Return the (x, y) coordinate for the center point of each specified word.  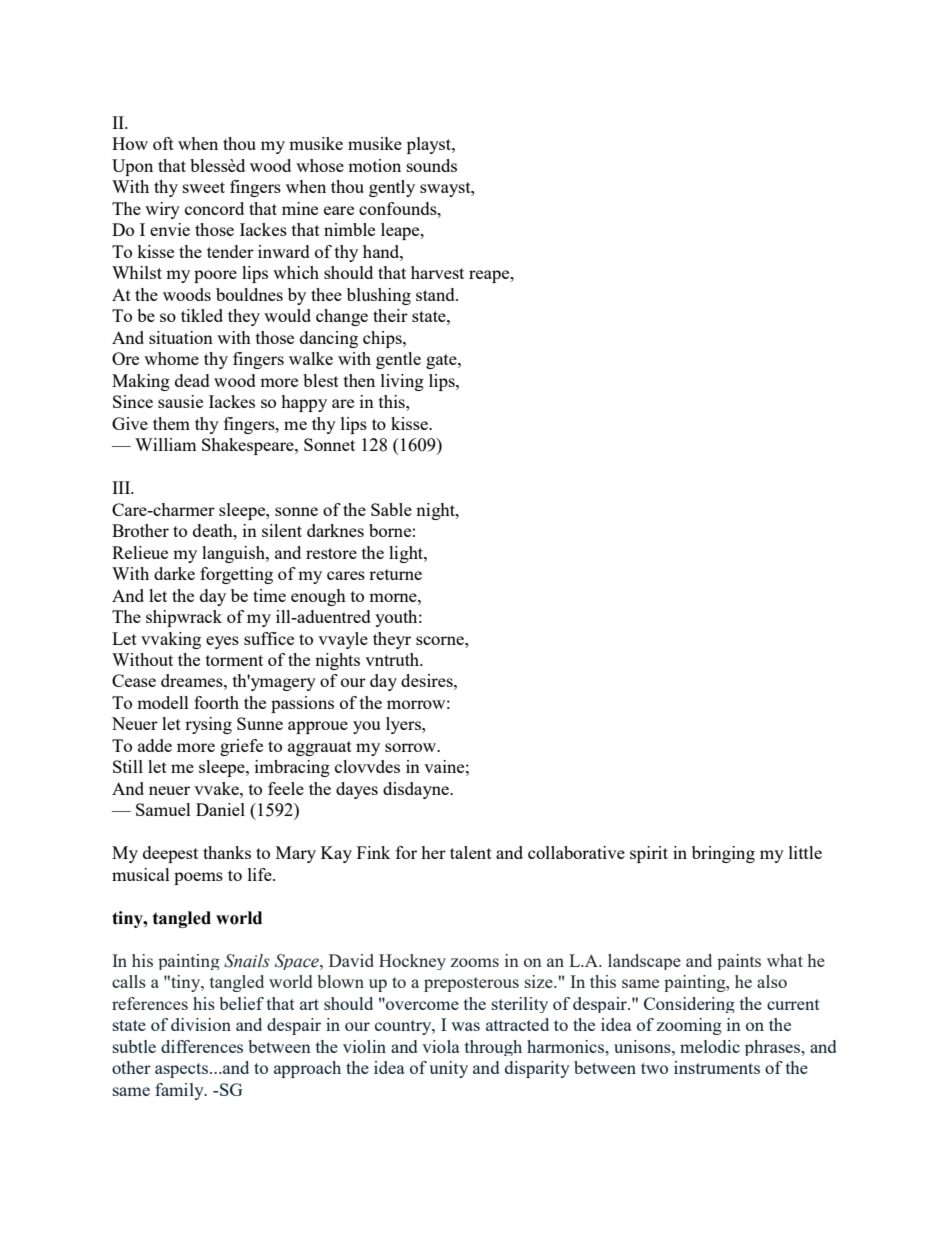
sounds (432, 165)
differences (202, 1046)
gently (392, 188)
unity (448, 1069)
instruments (717, 1067)
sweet (204, 187)
